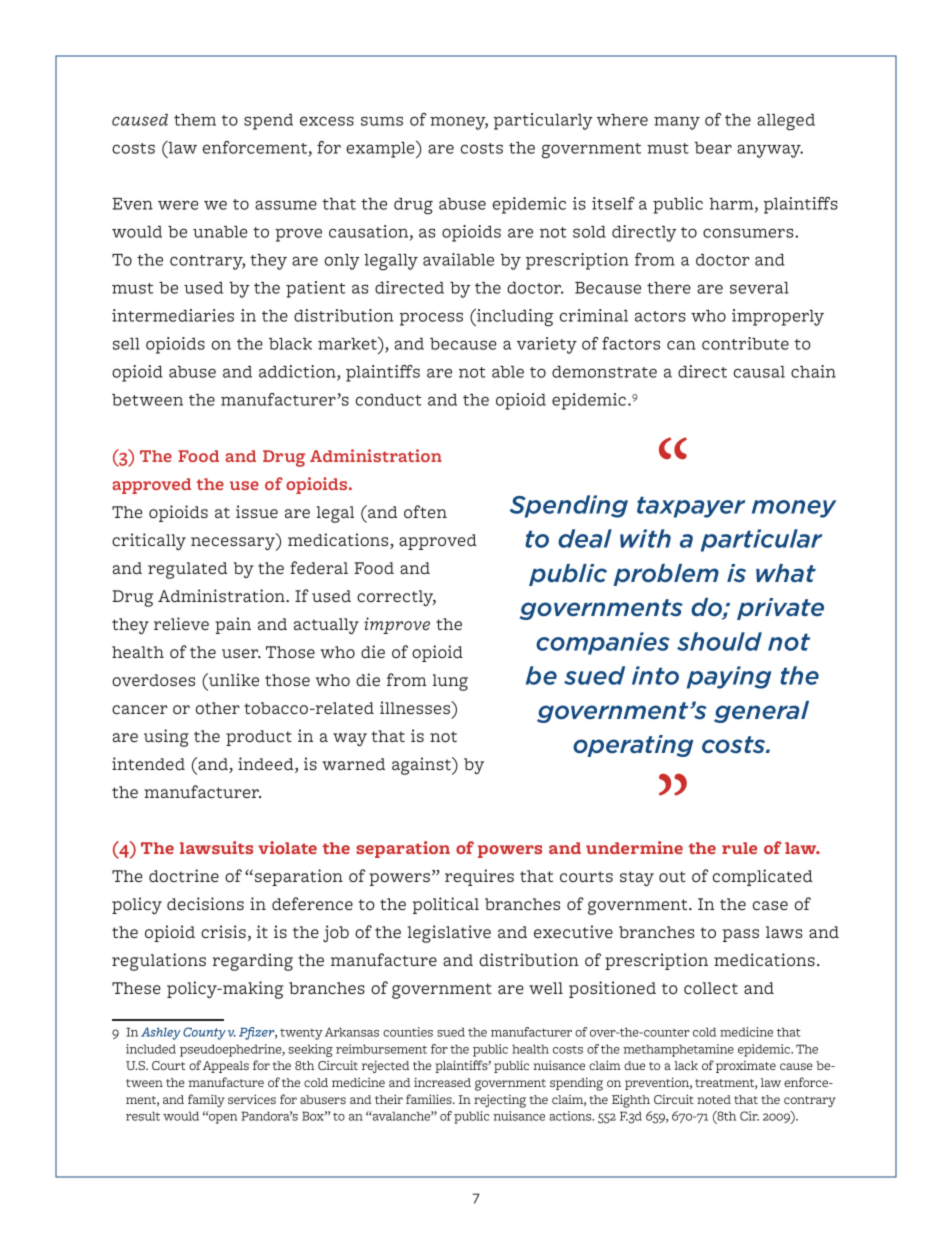 Image resolution: width=952 pixels, height=1233 pixels. Describe the element at coordinates (206, 1100) in the image. I see `family` at that location.
